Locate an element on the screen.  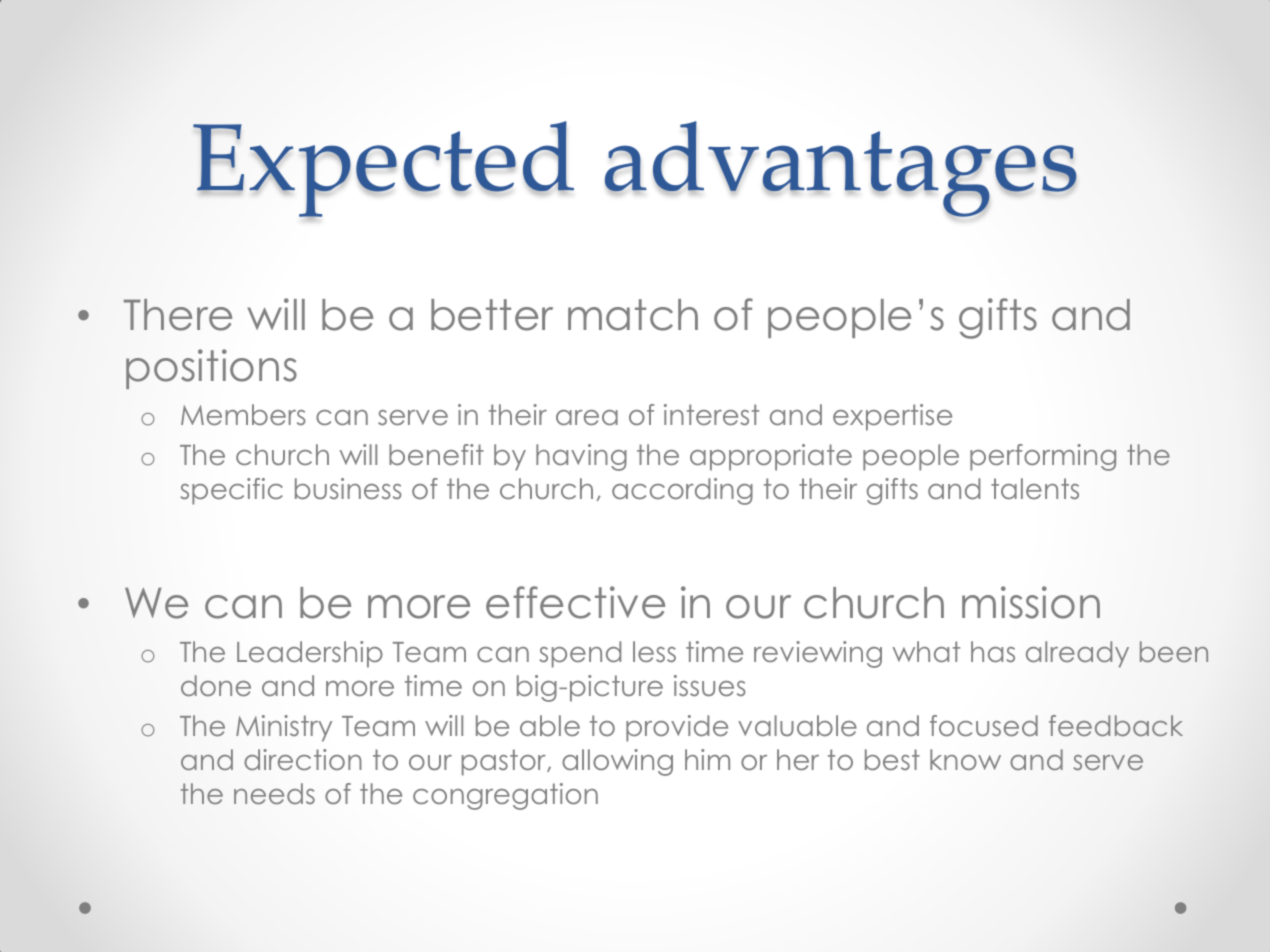
Expected is located at coordinates (383, 170).
